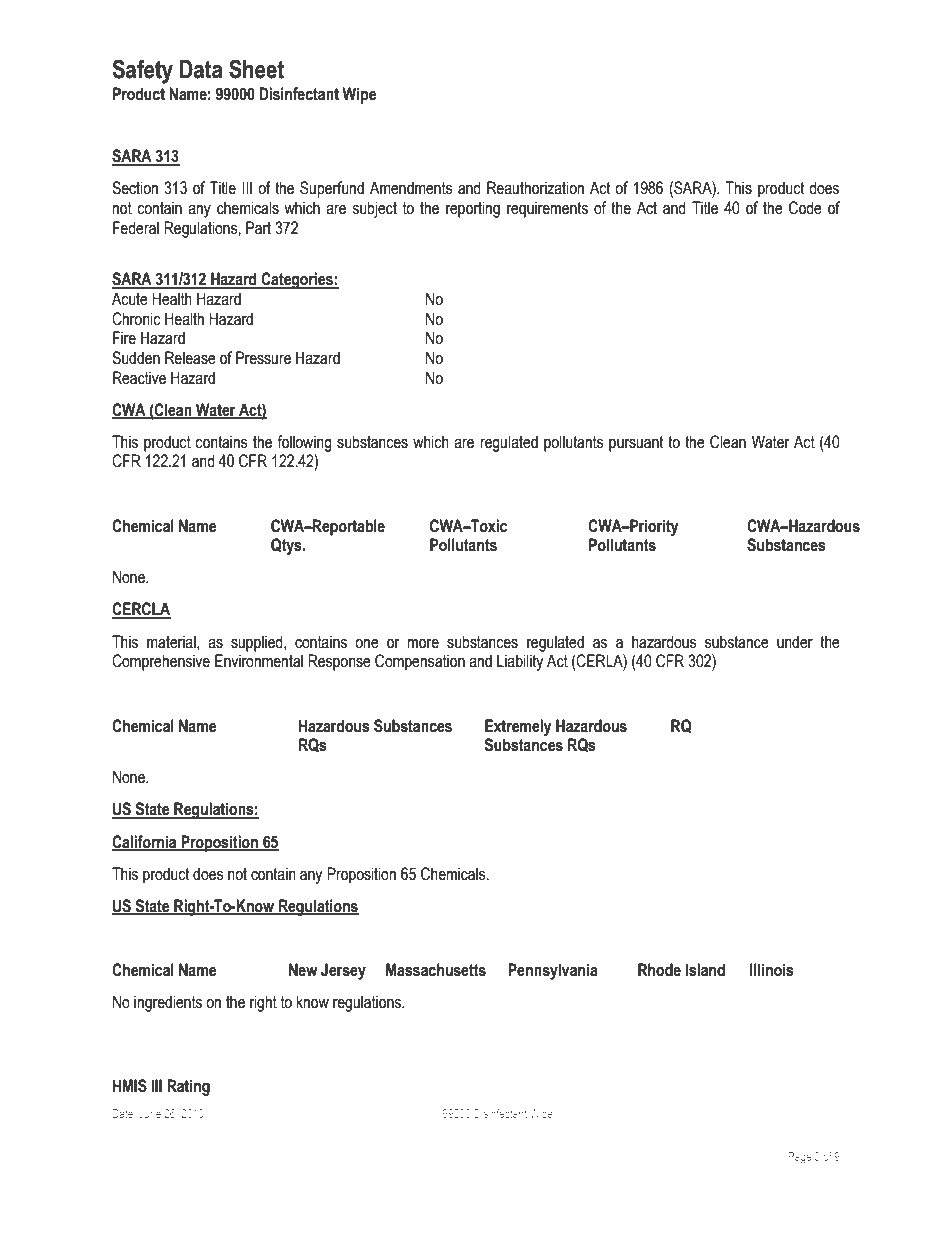 The image size is (952, 1233). Describe the element at coordinates (201, 69) in the page. I see `Data` at that location.
